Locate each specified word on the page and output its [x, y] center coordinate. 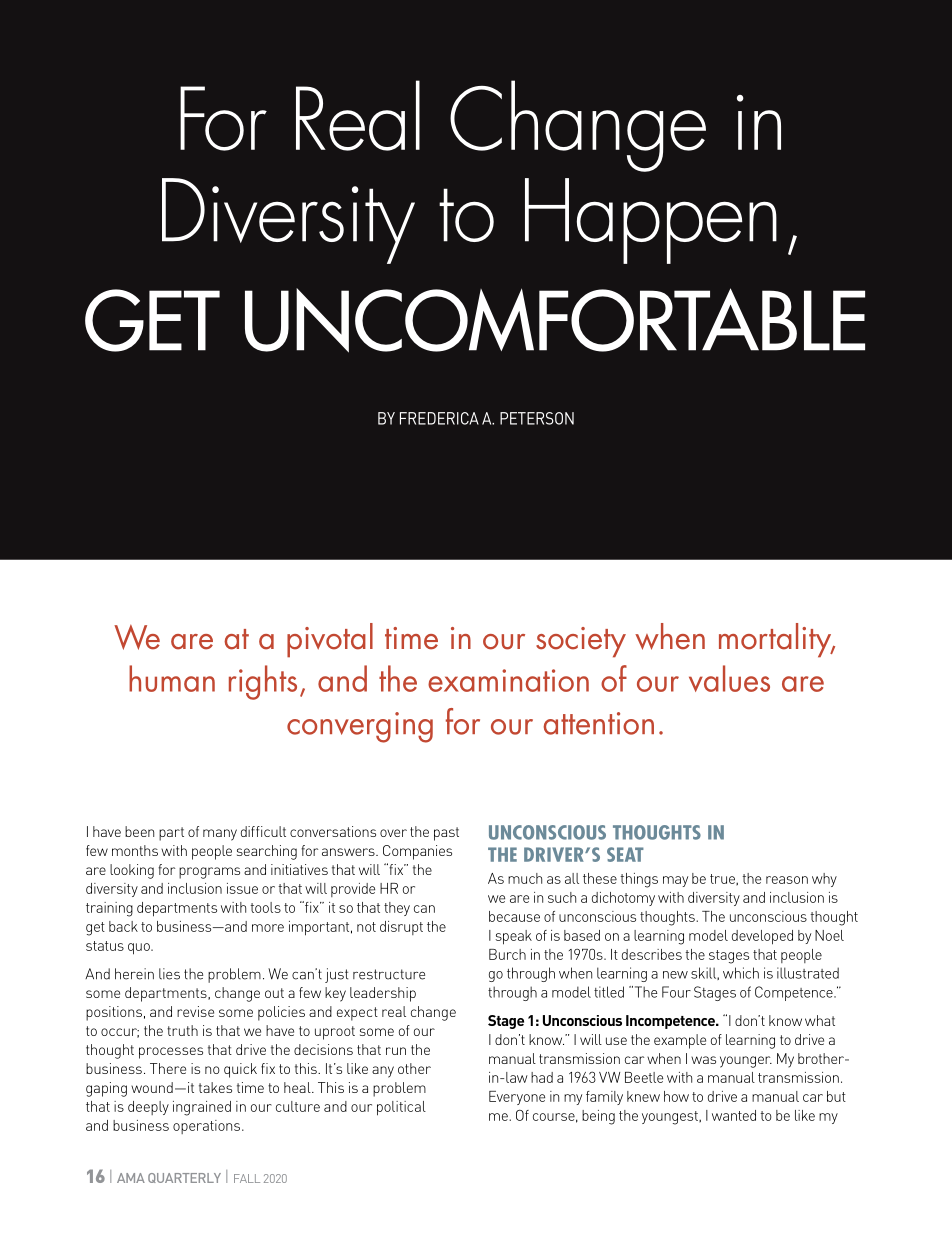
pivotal [330, 640]
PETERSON [537, 418]
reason [787, 880]
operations [206, 1127]
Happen [651, 221]
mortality [776, 640]
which [741, 973]
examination [508, 680]
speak [514, 937]
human [172, 678]
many [220, 835]
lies [169, 974]
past [446, 834]
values [729, 678]
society [581, 642]
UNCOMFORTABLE [555, 320]
